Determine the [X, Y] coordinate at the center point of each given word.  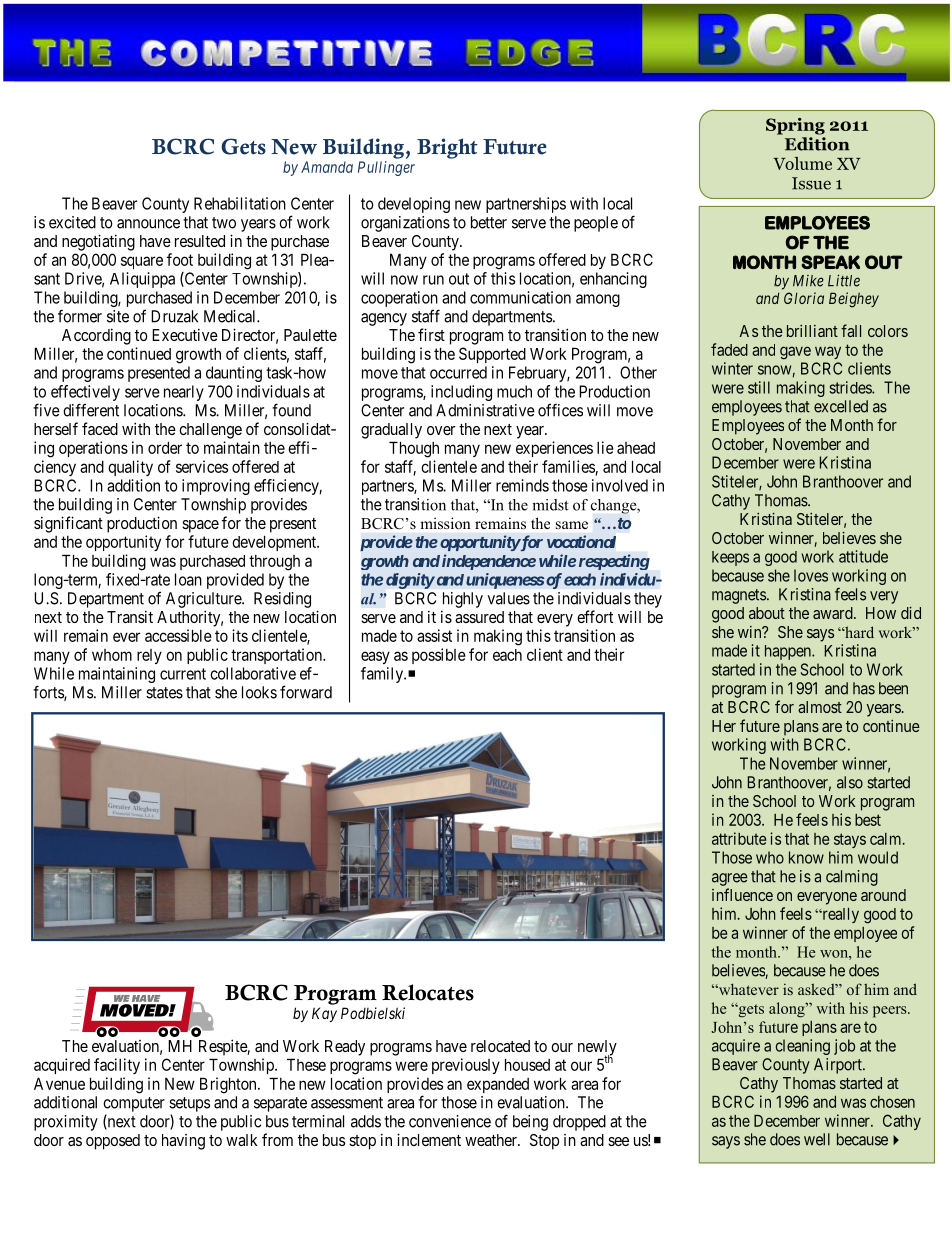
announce [148, 224]
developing [414, 205]
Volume [802, 163]
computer [134, 1104]
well [817, 1139]
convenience [450, 1121]
